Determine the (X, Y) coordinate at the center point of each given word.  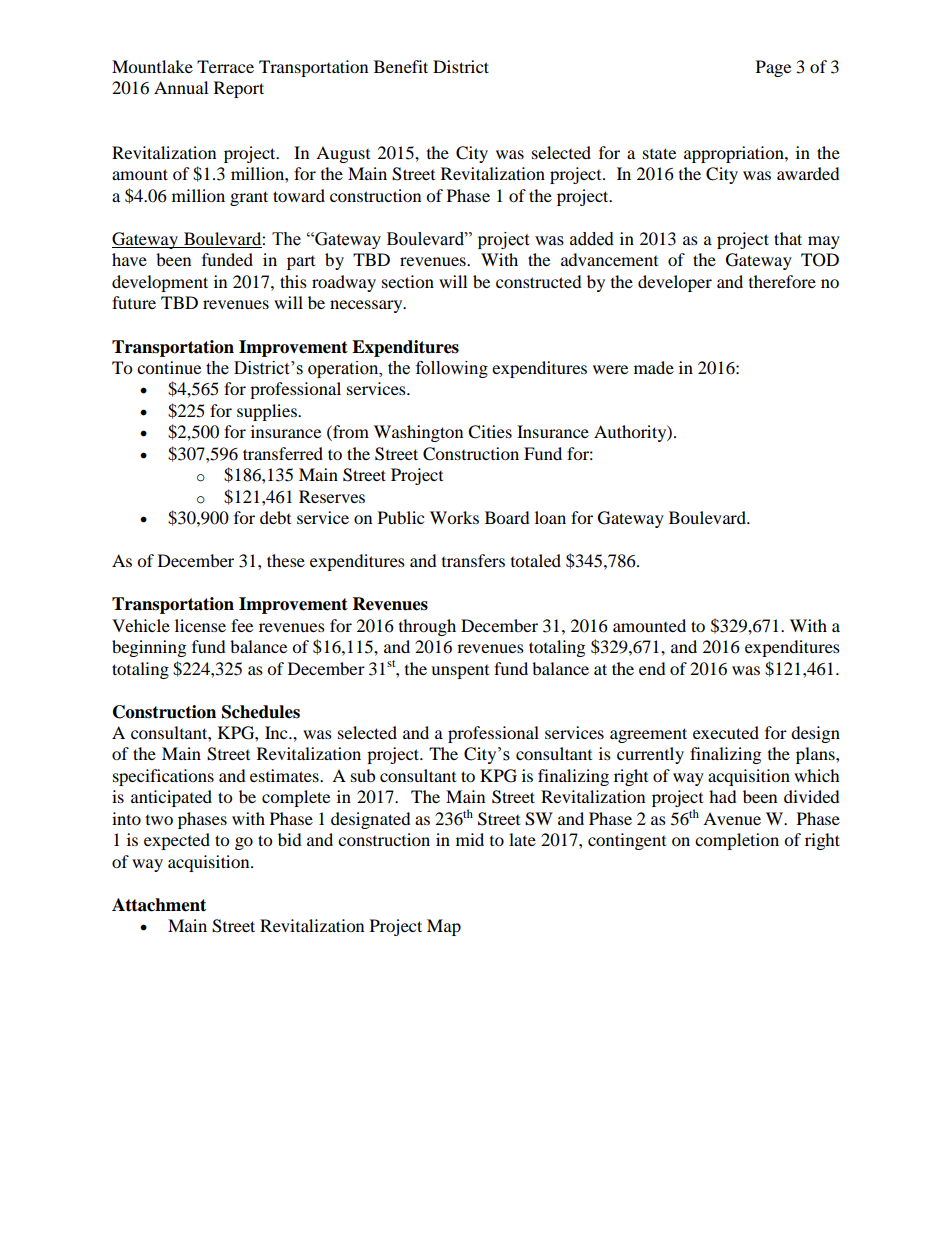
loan (550, 517)
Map (444, 927)
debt (275, 517)
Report (239, 89)
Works (454, 517)
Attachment (159, 905)
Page (773, 68)
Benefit (401, 66)
